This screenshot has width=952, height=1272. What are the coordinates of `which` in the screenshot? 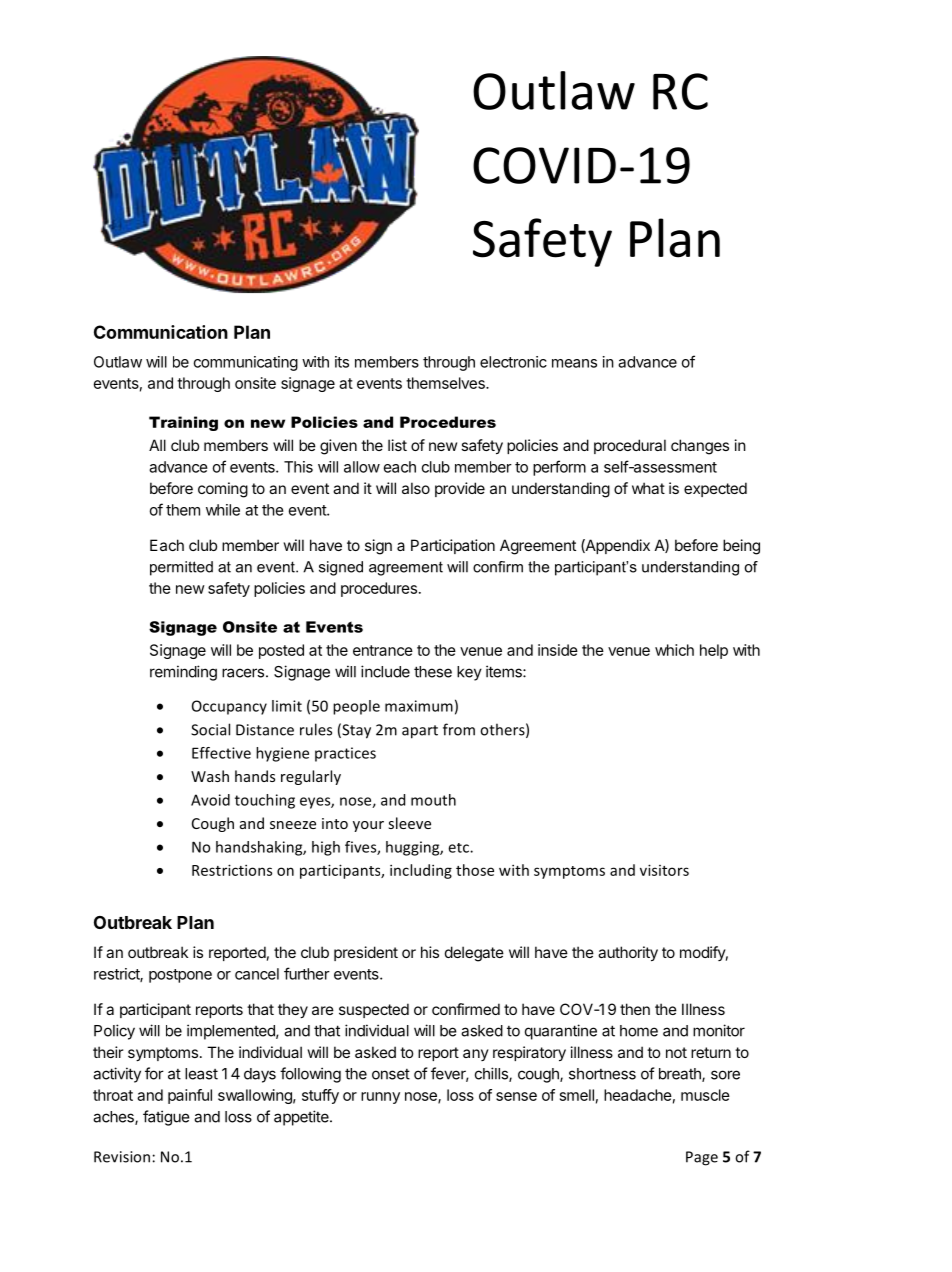 It's located at (674, 650).
